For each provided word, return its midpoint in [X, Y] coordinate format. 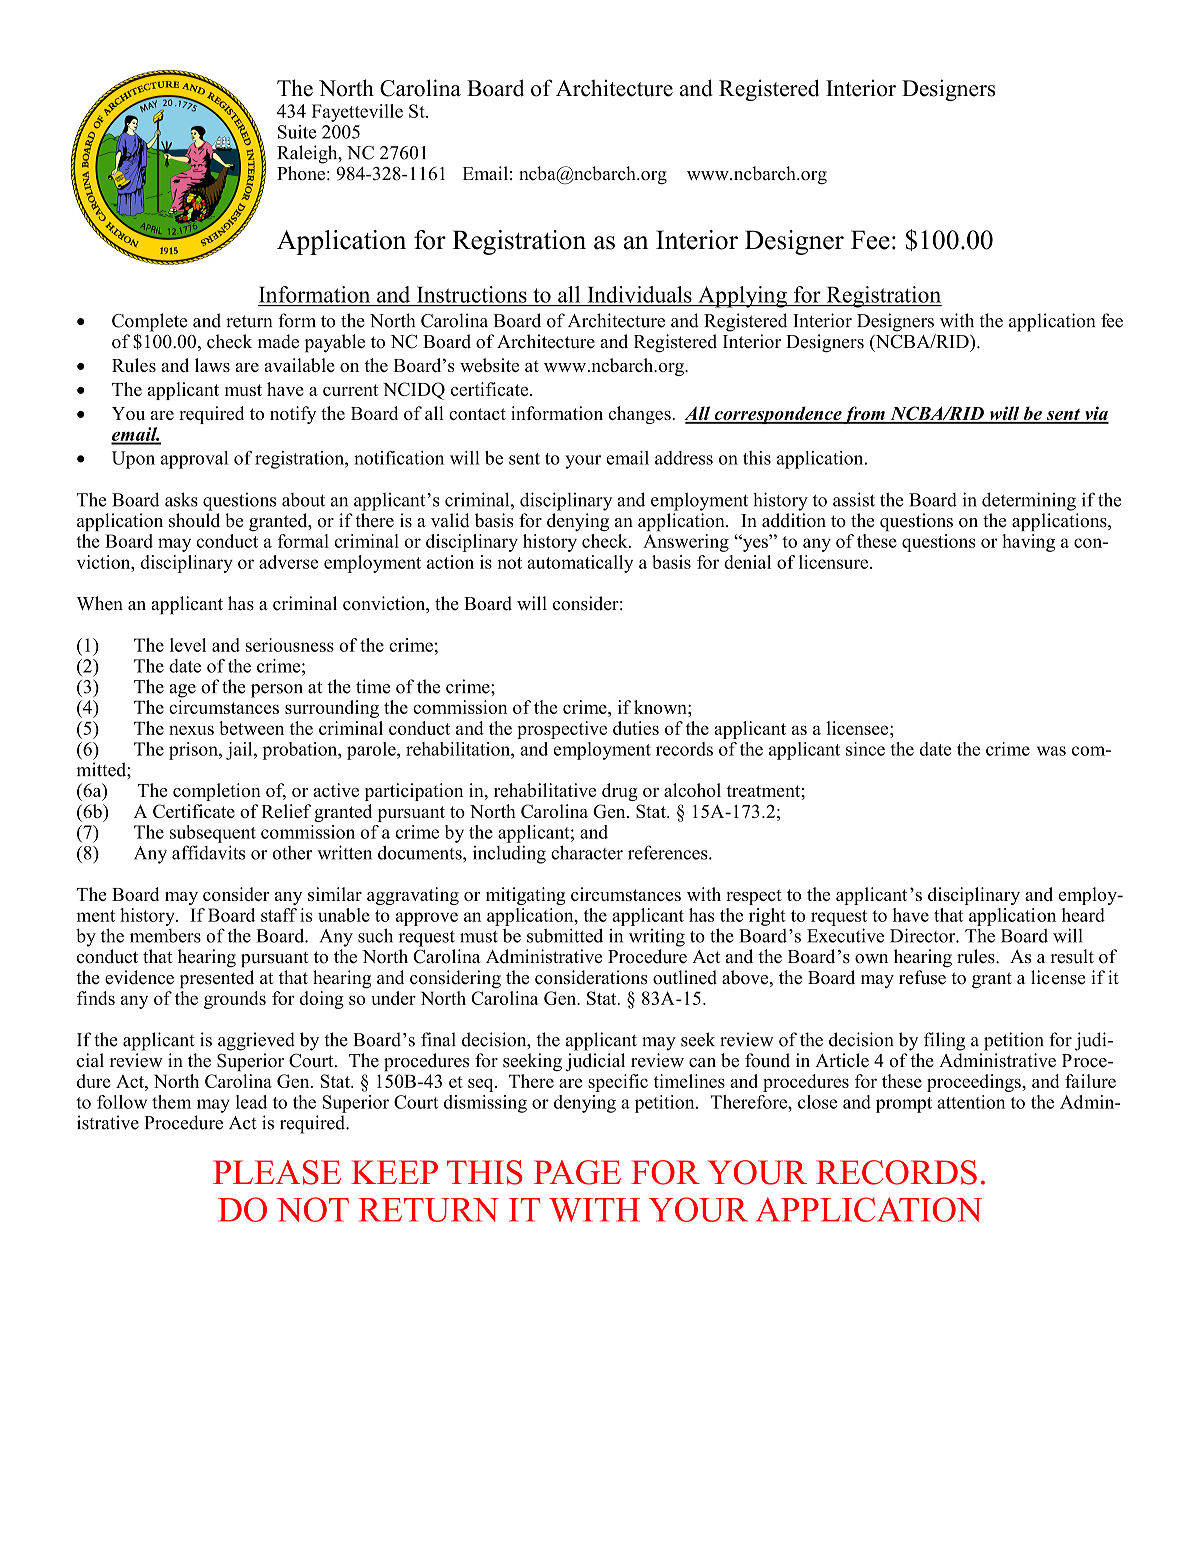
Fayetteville [357, 113]
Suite [297, 132]
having [1028, 543]
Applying [742, 297]
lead [251, 1102]
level [188, 645]
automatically [580, 564]
